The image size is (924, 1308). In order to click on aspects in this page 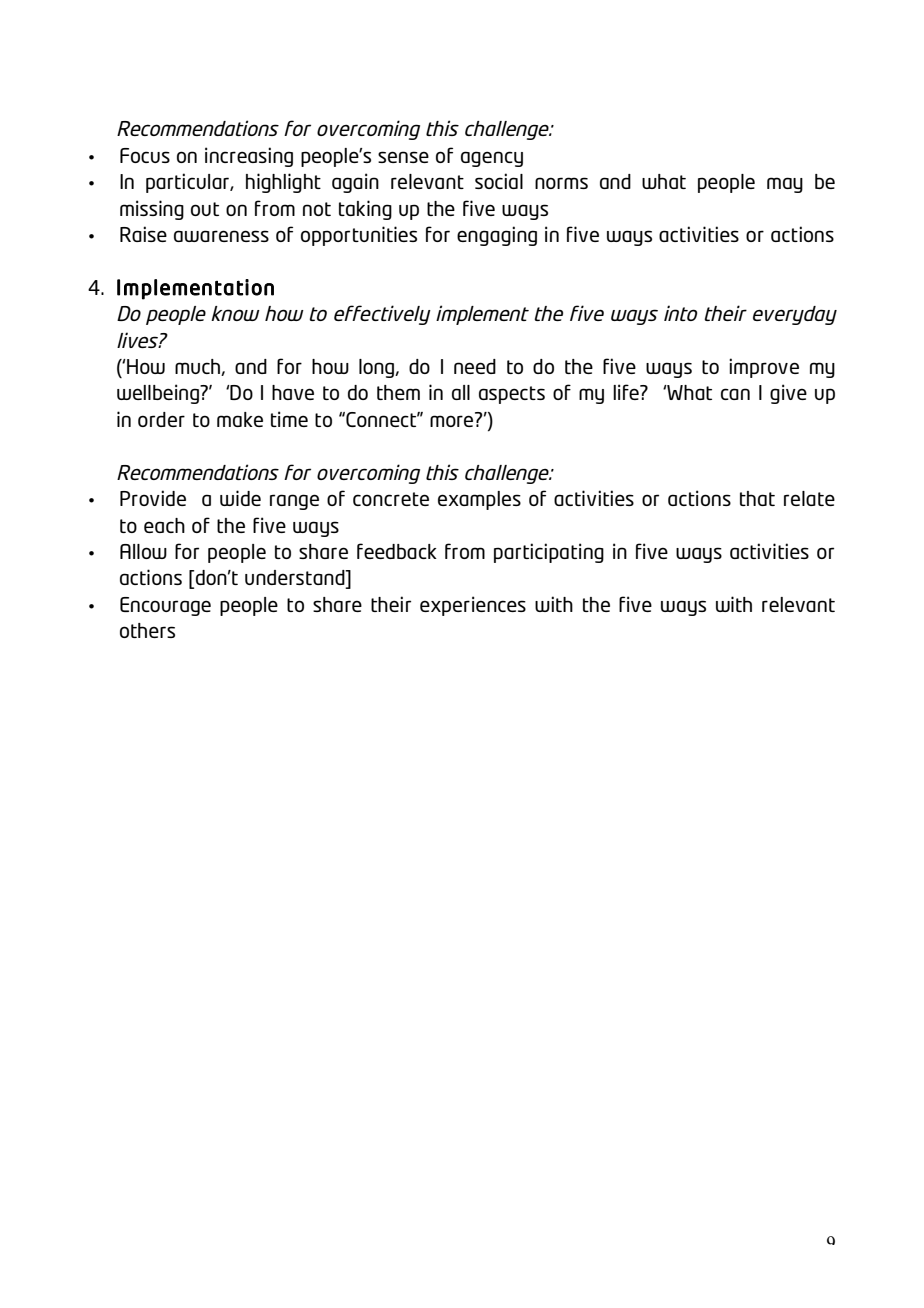, I will do `click(512, 395)`.
